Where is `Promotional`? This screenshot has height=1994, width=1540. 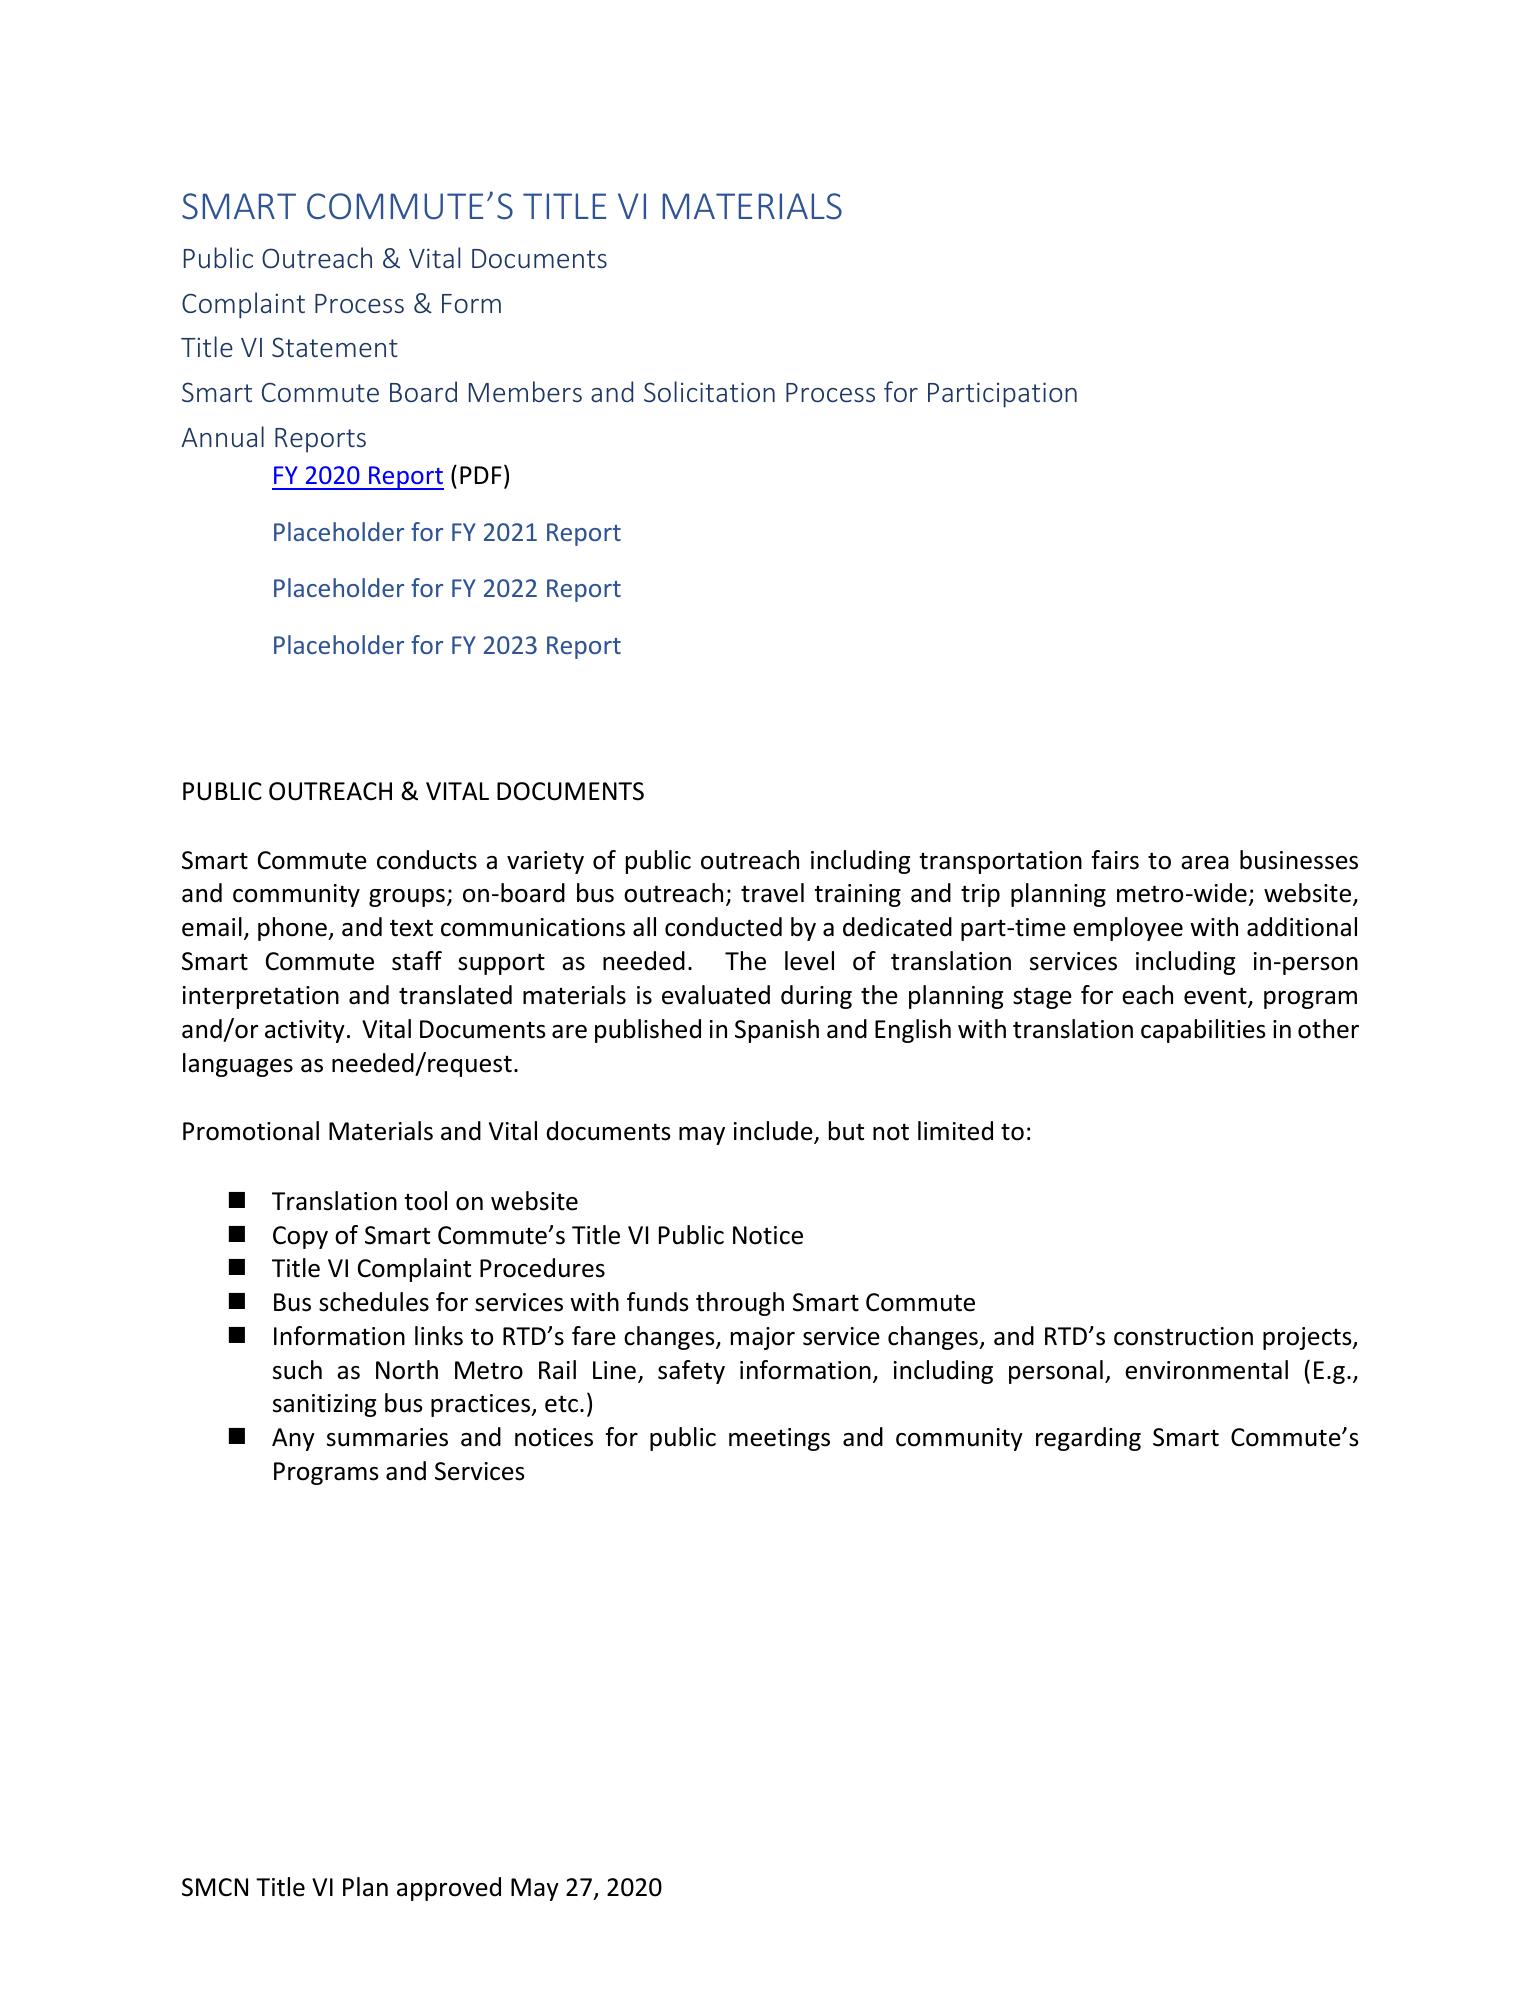 Promotional is located at coordinates (251, 1131).
